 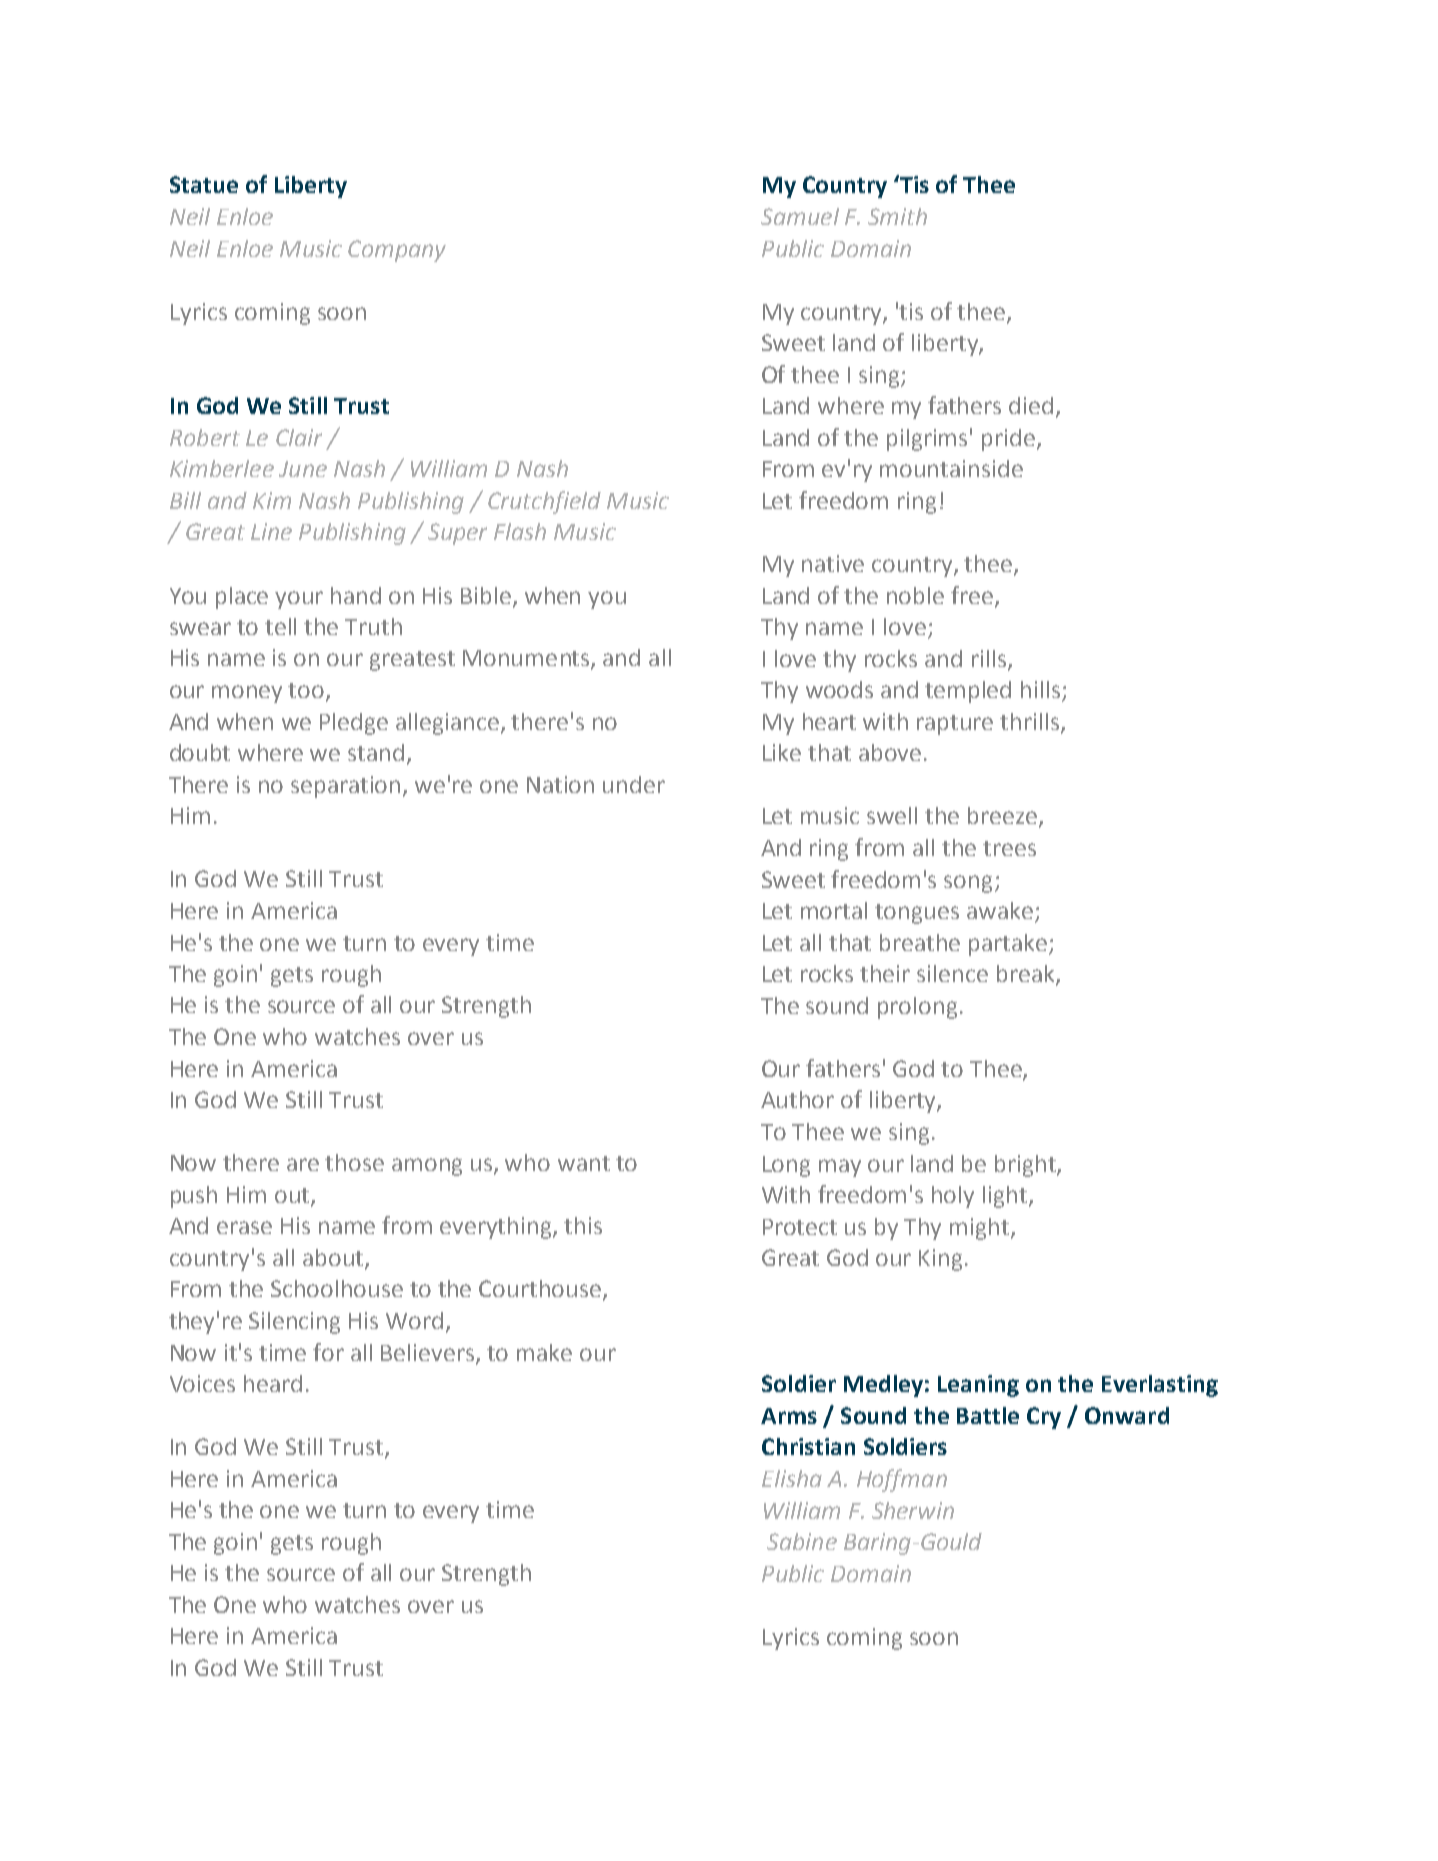 I want to click on Smith, so click(x=897, y=216).
